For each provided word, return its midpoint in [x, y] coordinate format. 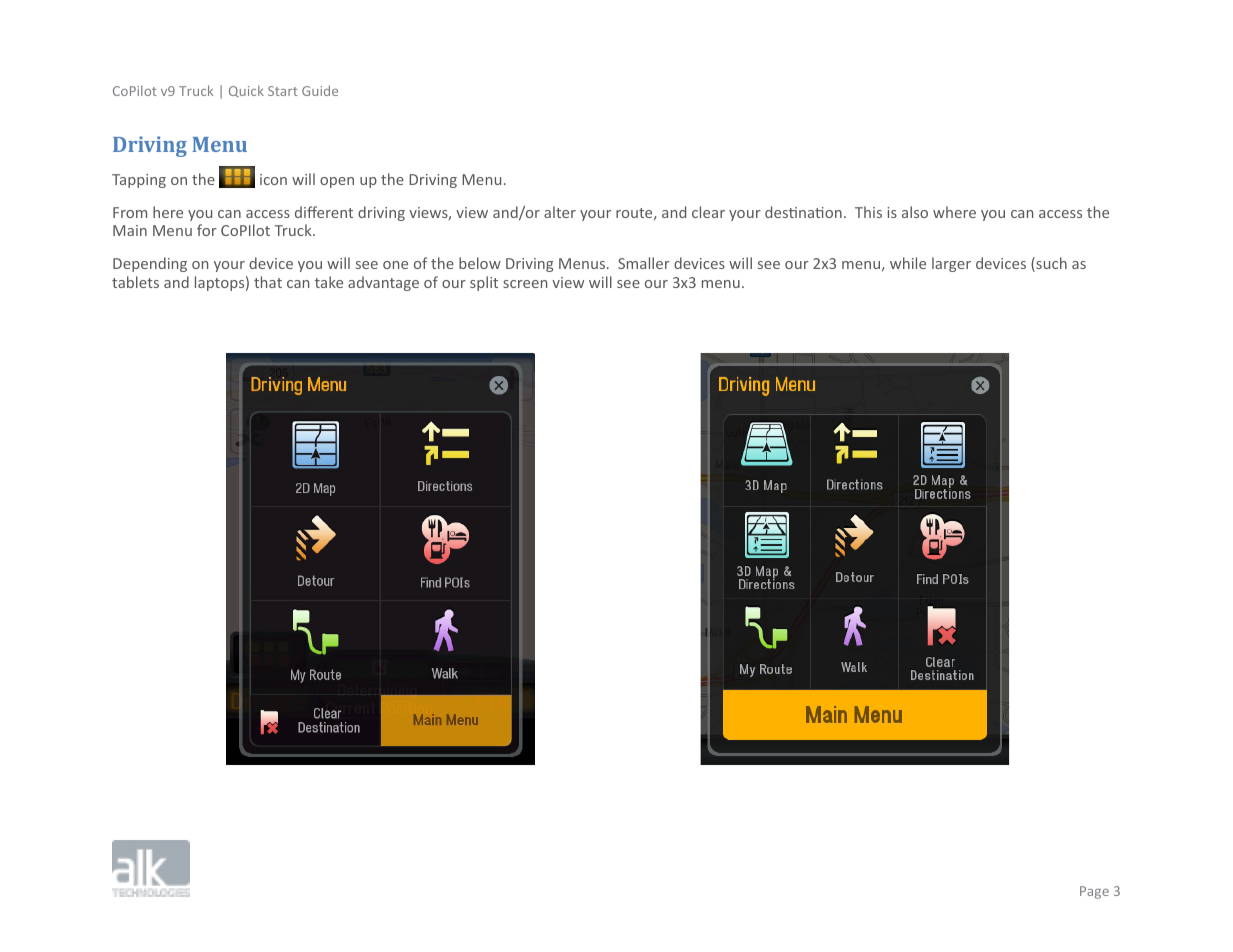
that [268, 282]
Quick [246, 91]
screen [525, 284]
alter [560, 212]
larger [951, 264]
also [915, 212]
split [484, 283]
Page [1094, 892]
